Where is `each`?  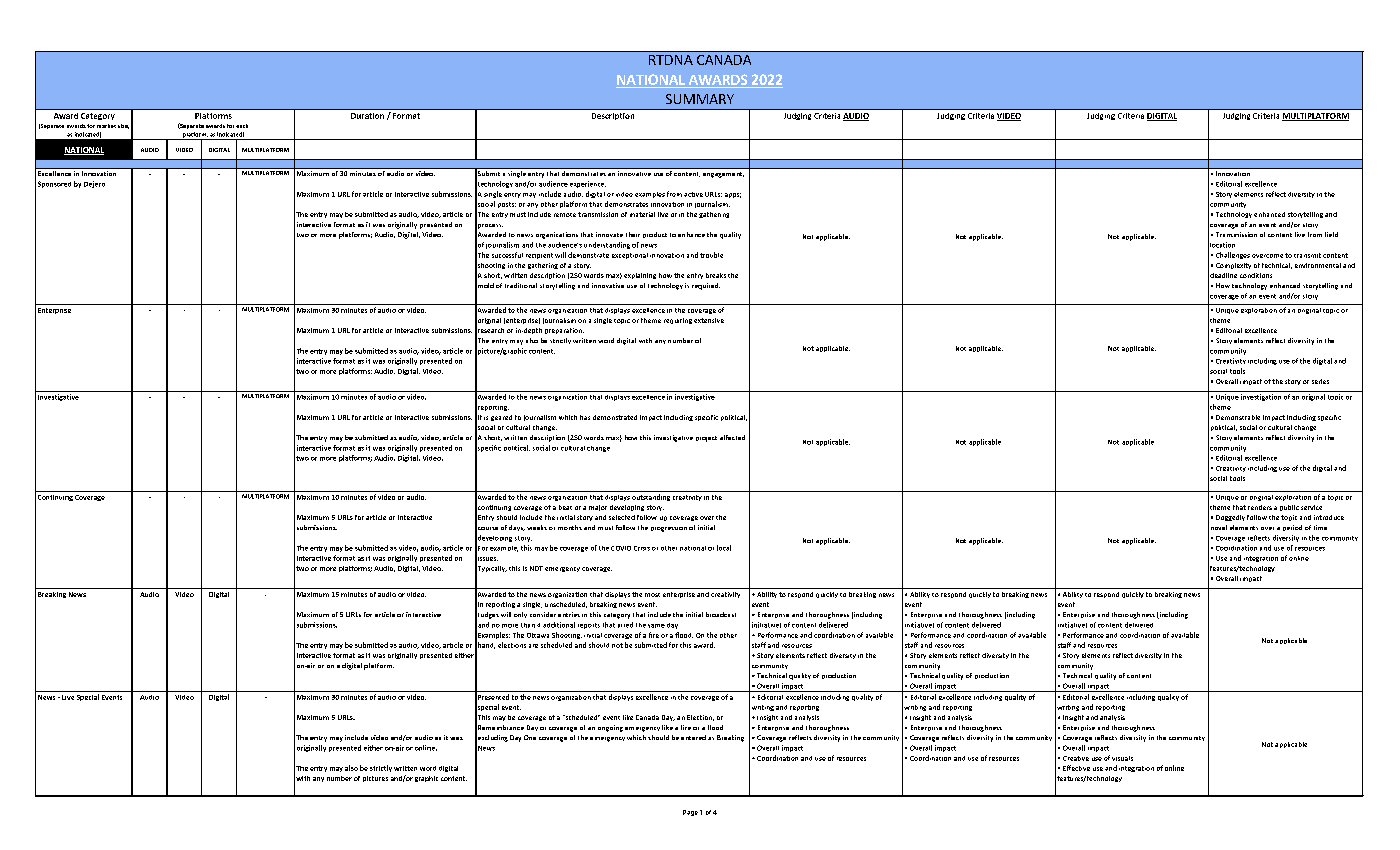 each is located at coordinates (242, 126).
